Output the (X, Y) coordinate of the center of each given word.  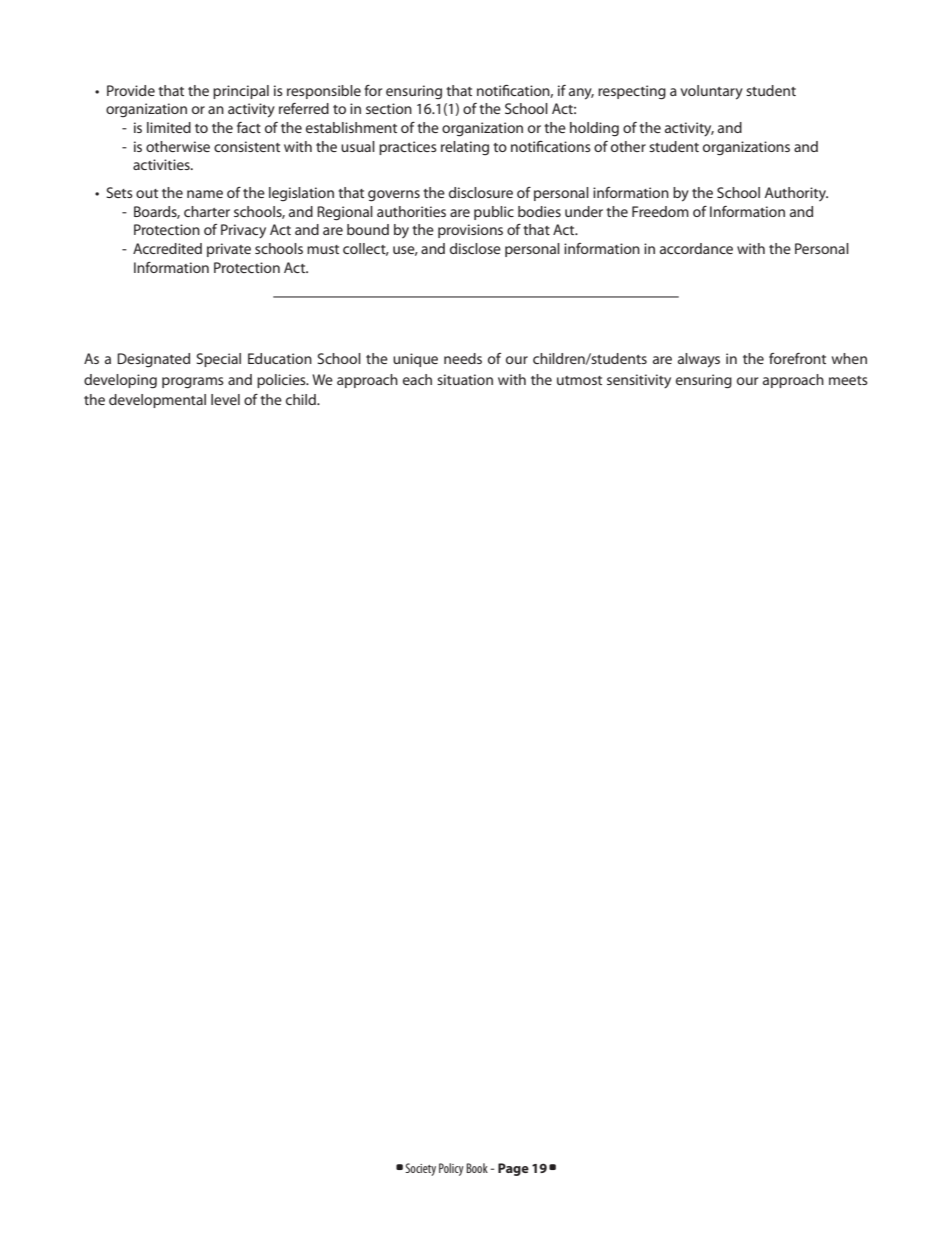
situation (465, 379)
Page (513, 1169)
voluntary (711, 92)
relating (465, 148)
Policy (451, 1169)
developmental (157, 401)
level (225, 399)
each (417, 379)
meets (848, 380)
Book (477, 1168)
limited (169, 127)
